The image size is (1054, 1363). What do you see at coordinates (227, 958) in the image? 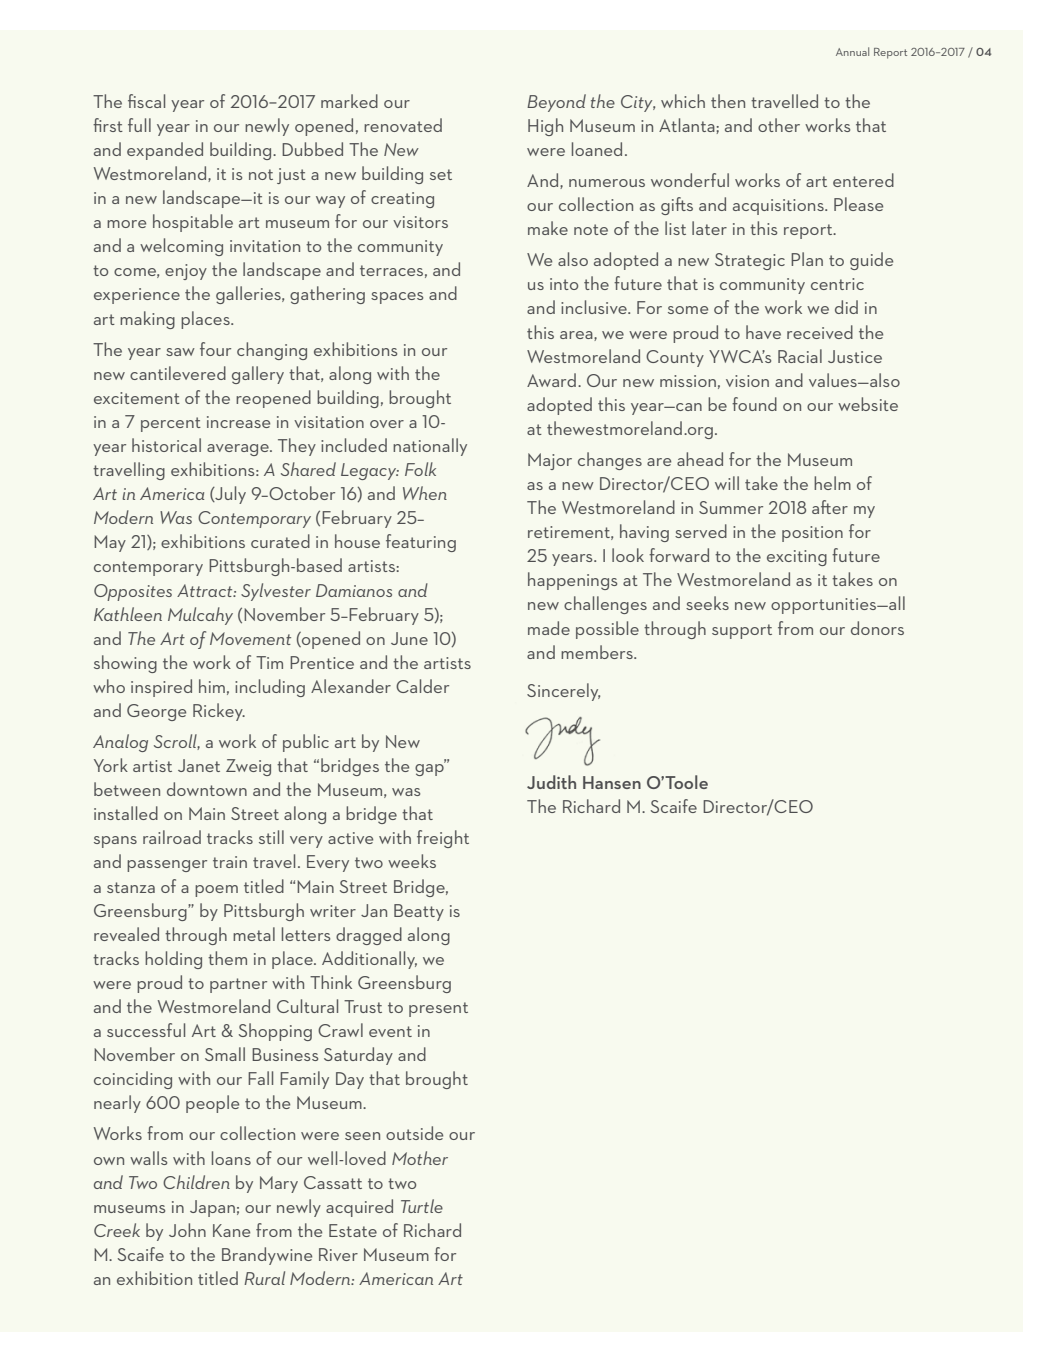
I see `them` at bounding box center [227, 958].
